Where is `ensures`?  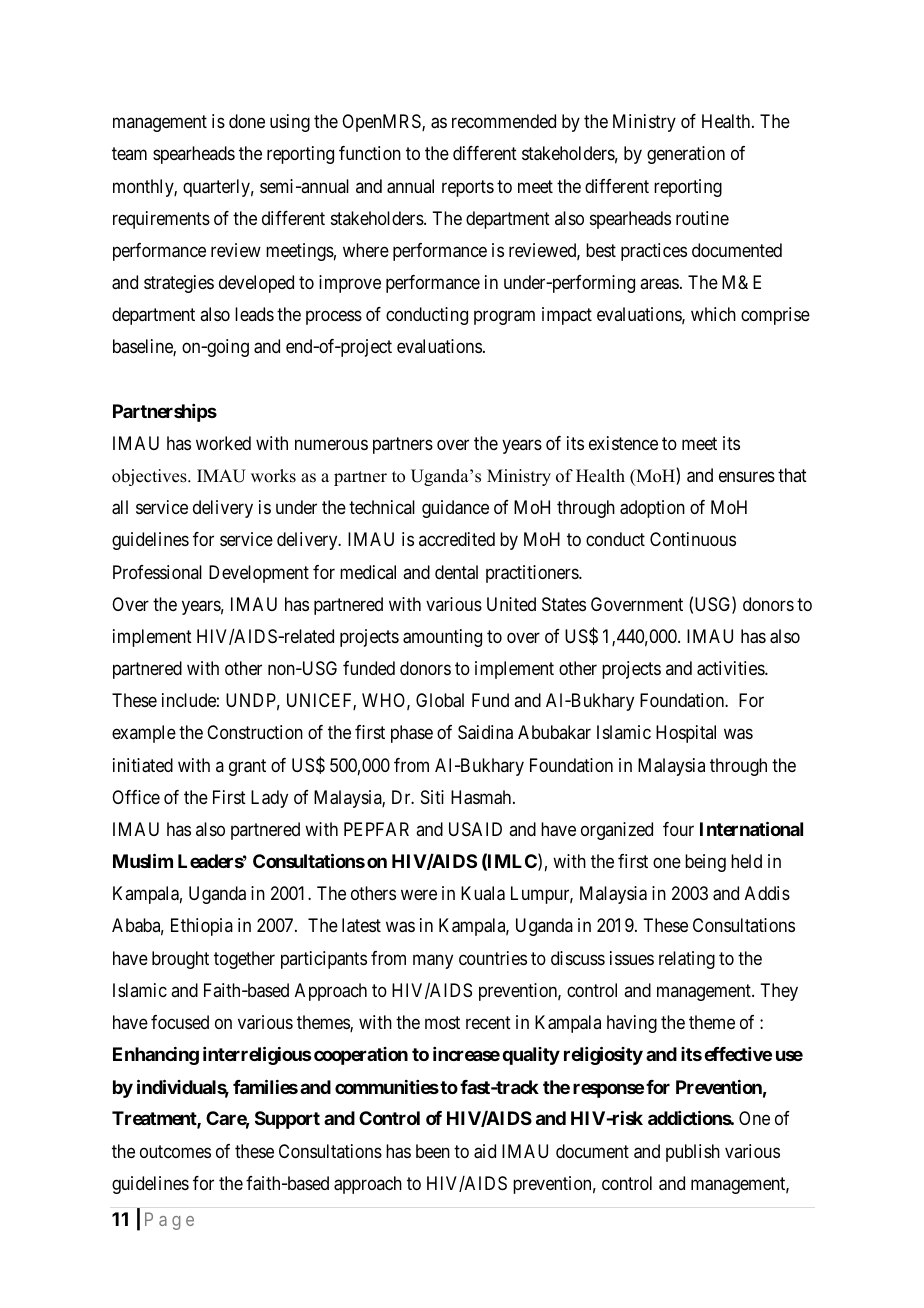 ensures is located at coordinates (747, 477).
